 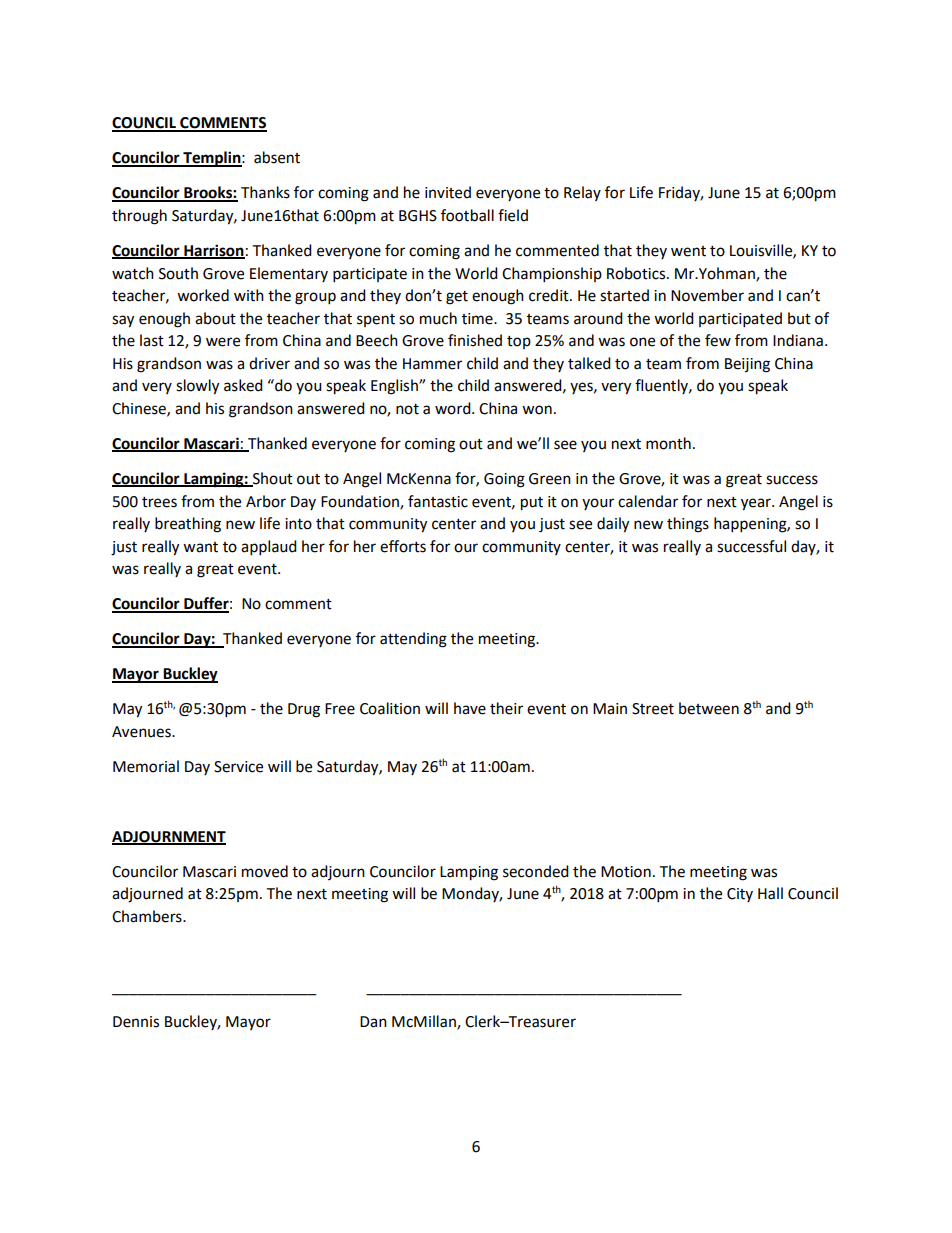 What do you see at coordinates (265, 192) in the page?
I see `Thanks` at bounding box center [265, 192].
